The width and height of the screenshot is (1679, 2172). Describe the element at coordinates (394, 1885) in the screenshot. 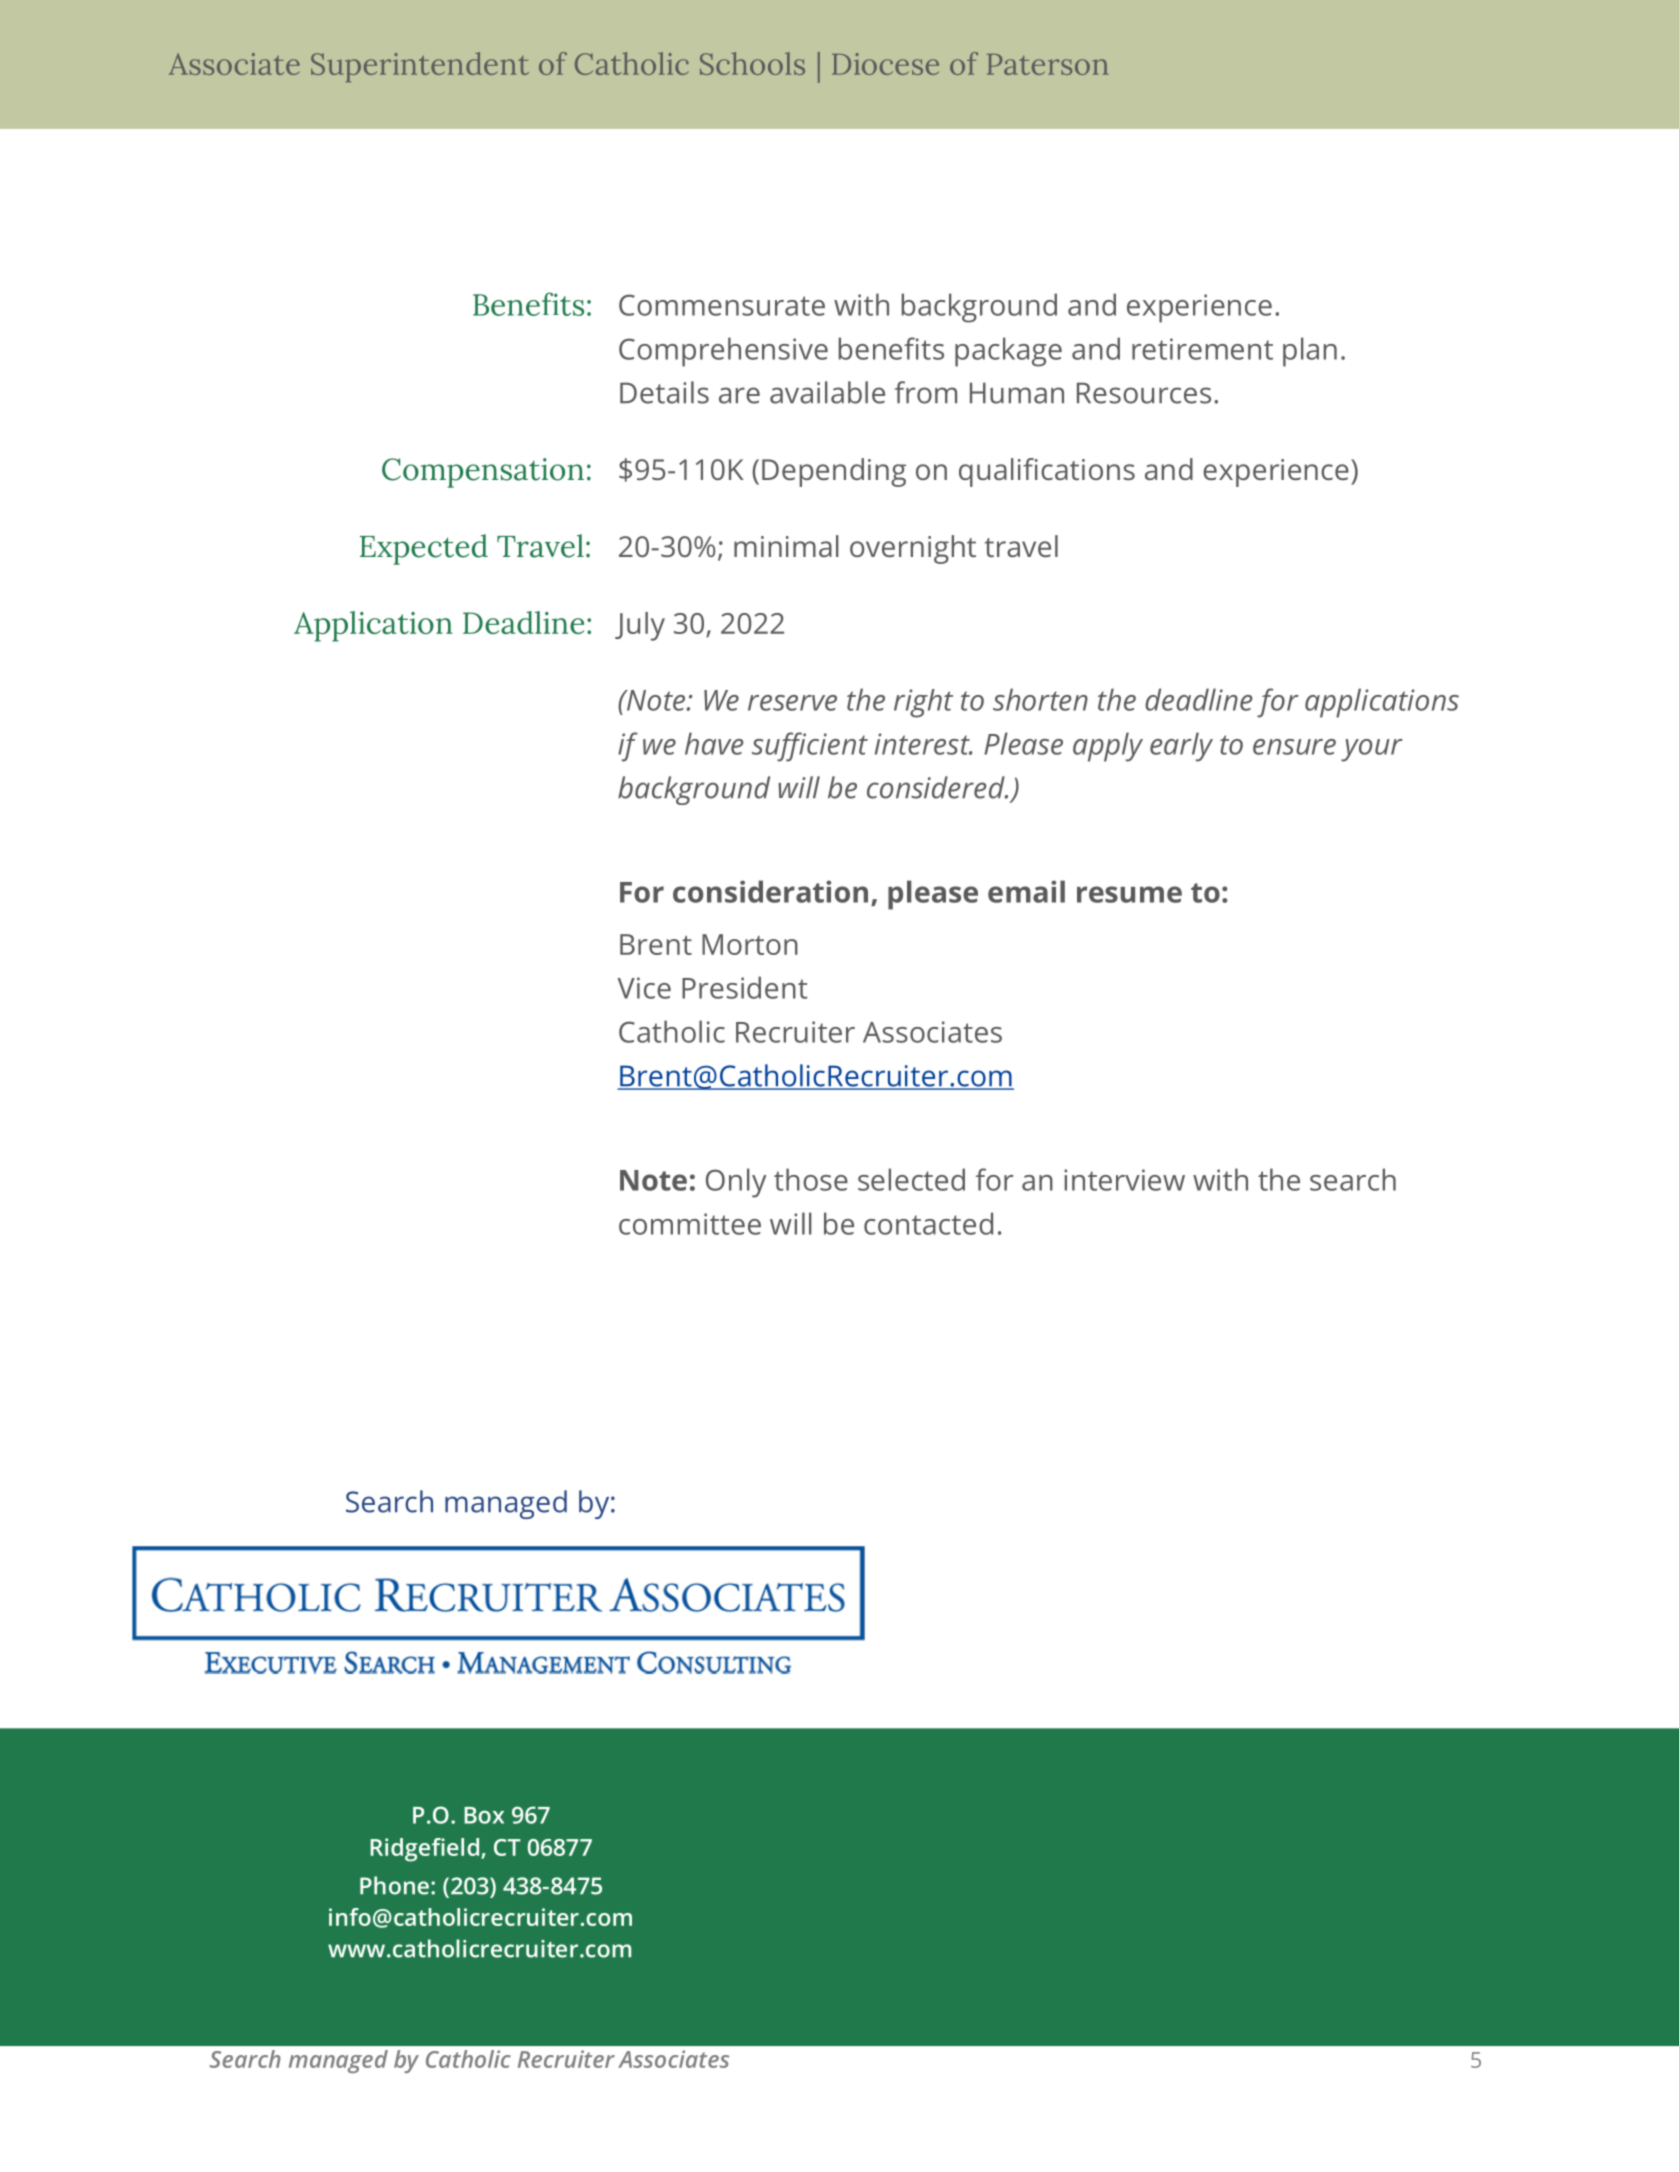

I see `Phone` at that location.
